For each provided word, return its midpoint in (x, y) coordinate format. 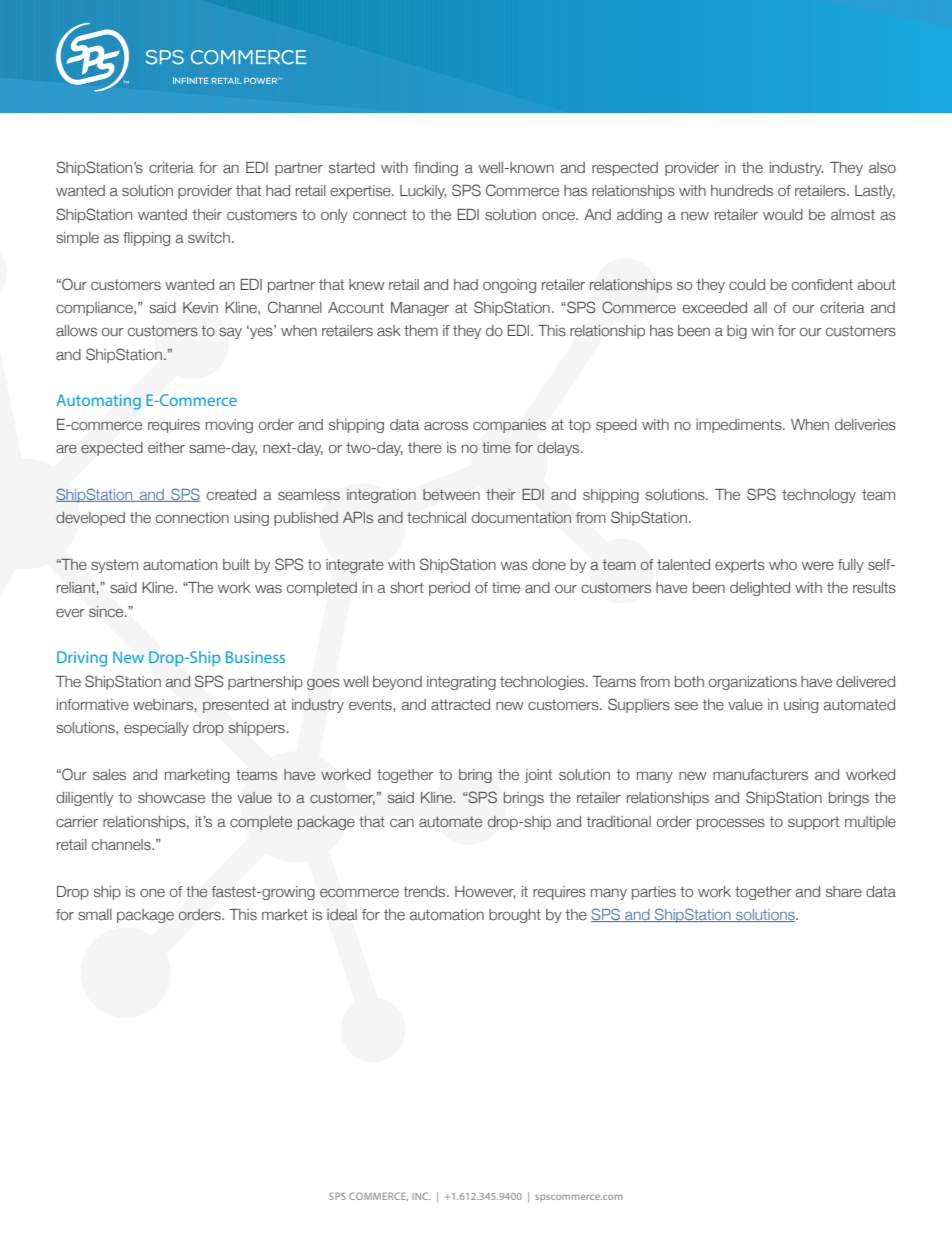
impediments (740, 426)
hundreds (742, 190)
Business (255, 657)
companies (509, 426)
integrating (461, 683)
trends (426, 891)
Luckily (423, 192)
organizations (753, 683)
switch (209, 237)
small (95, 914)
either (166, 447)
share (844, 891)
